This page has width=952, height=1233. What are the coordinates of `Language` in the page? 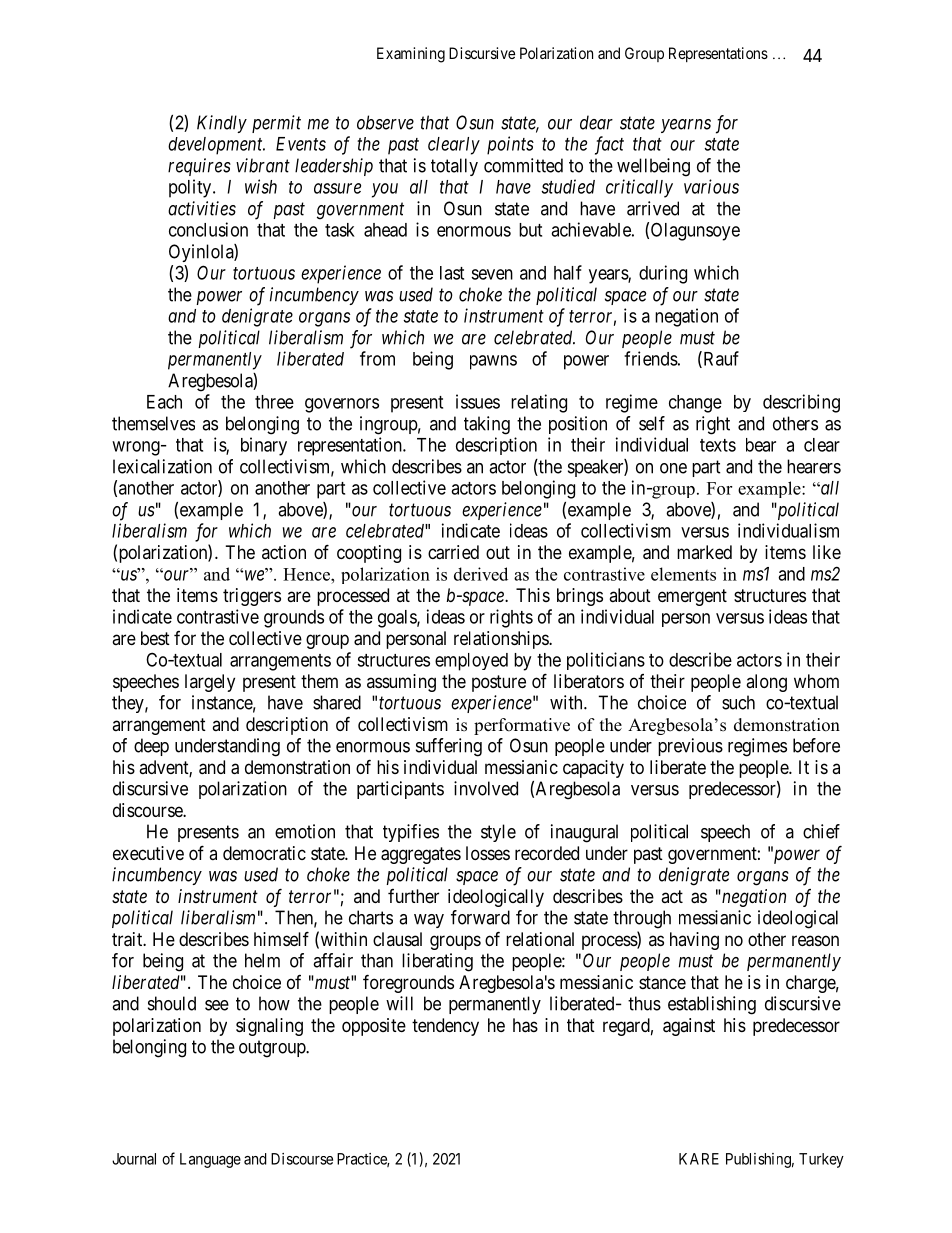 It's located at (210, 1160).
